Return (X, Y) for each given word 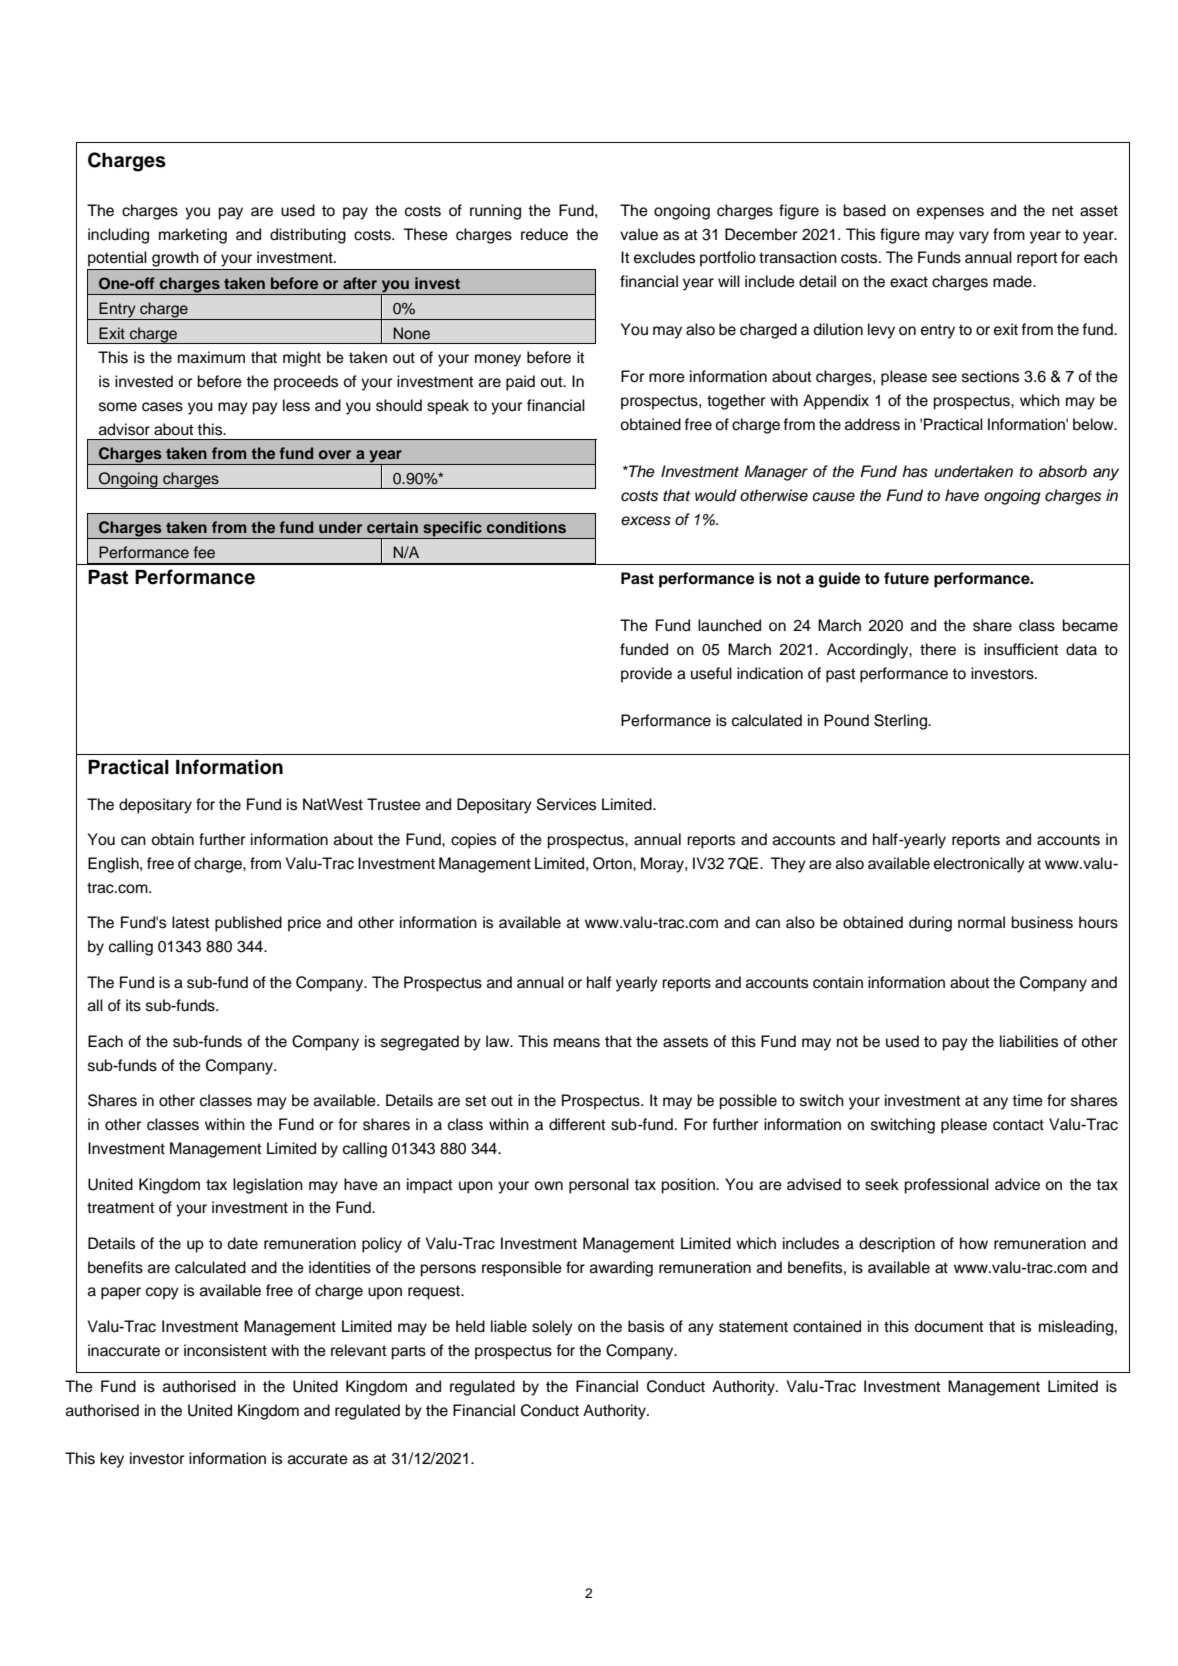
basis (646, 1326)
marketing (193, 236)
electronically (979, 865)
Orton (613, 863)
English (114, 865)
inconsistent (225, 1350)
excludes (664, 257)
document (949, 1326)
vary (974, 237)
